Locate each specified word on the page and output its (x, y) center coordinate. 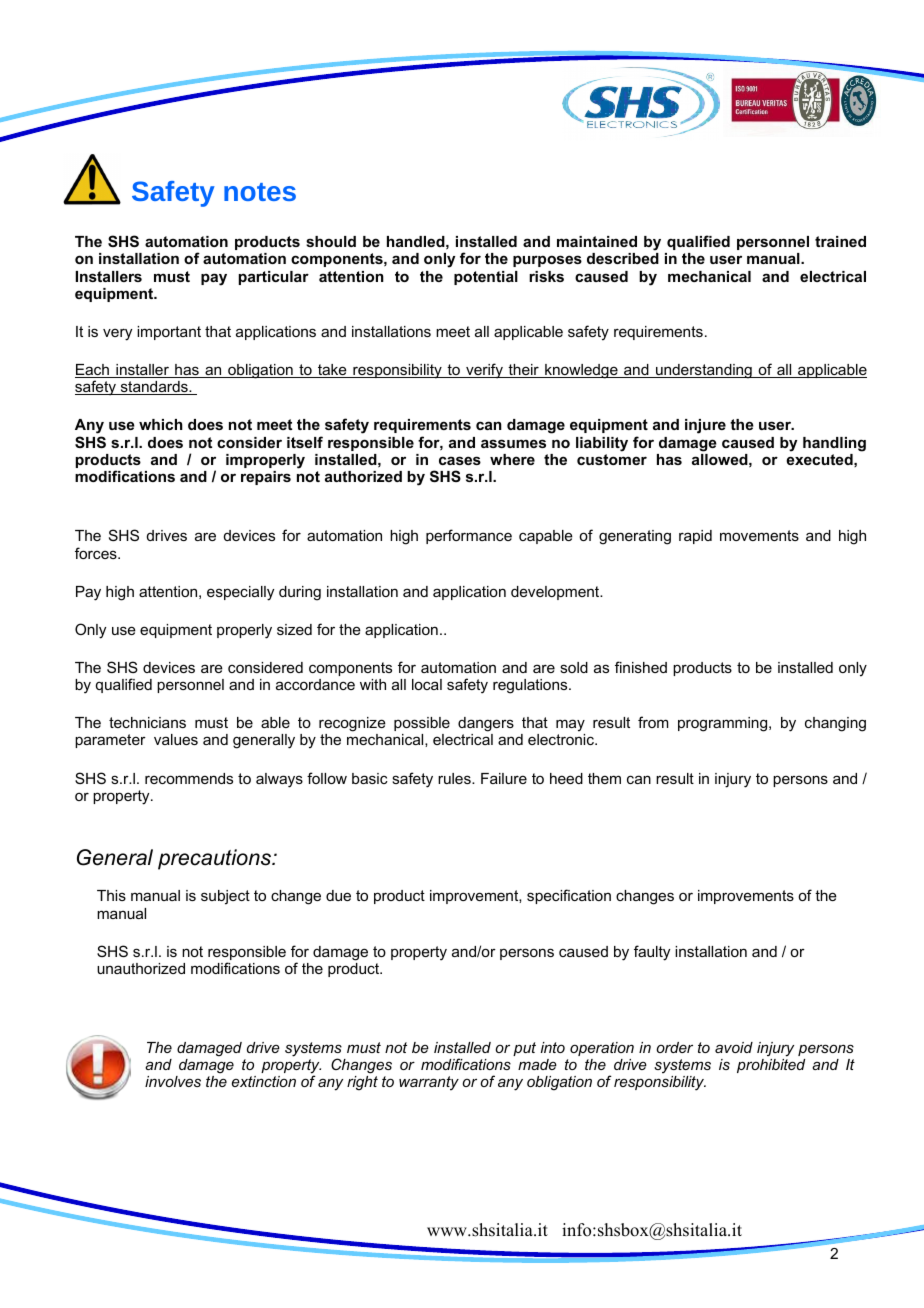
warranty (429, 1083)
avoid (734, 1047)
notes (260, 192)
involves (173, 1081)
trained (840, 241)
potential (486, 278)
